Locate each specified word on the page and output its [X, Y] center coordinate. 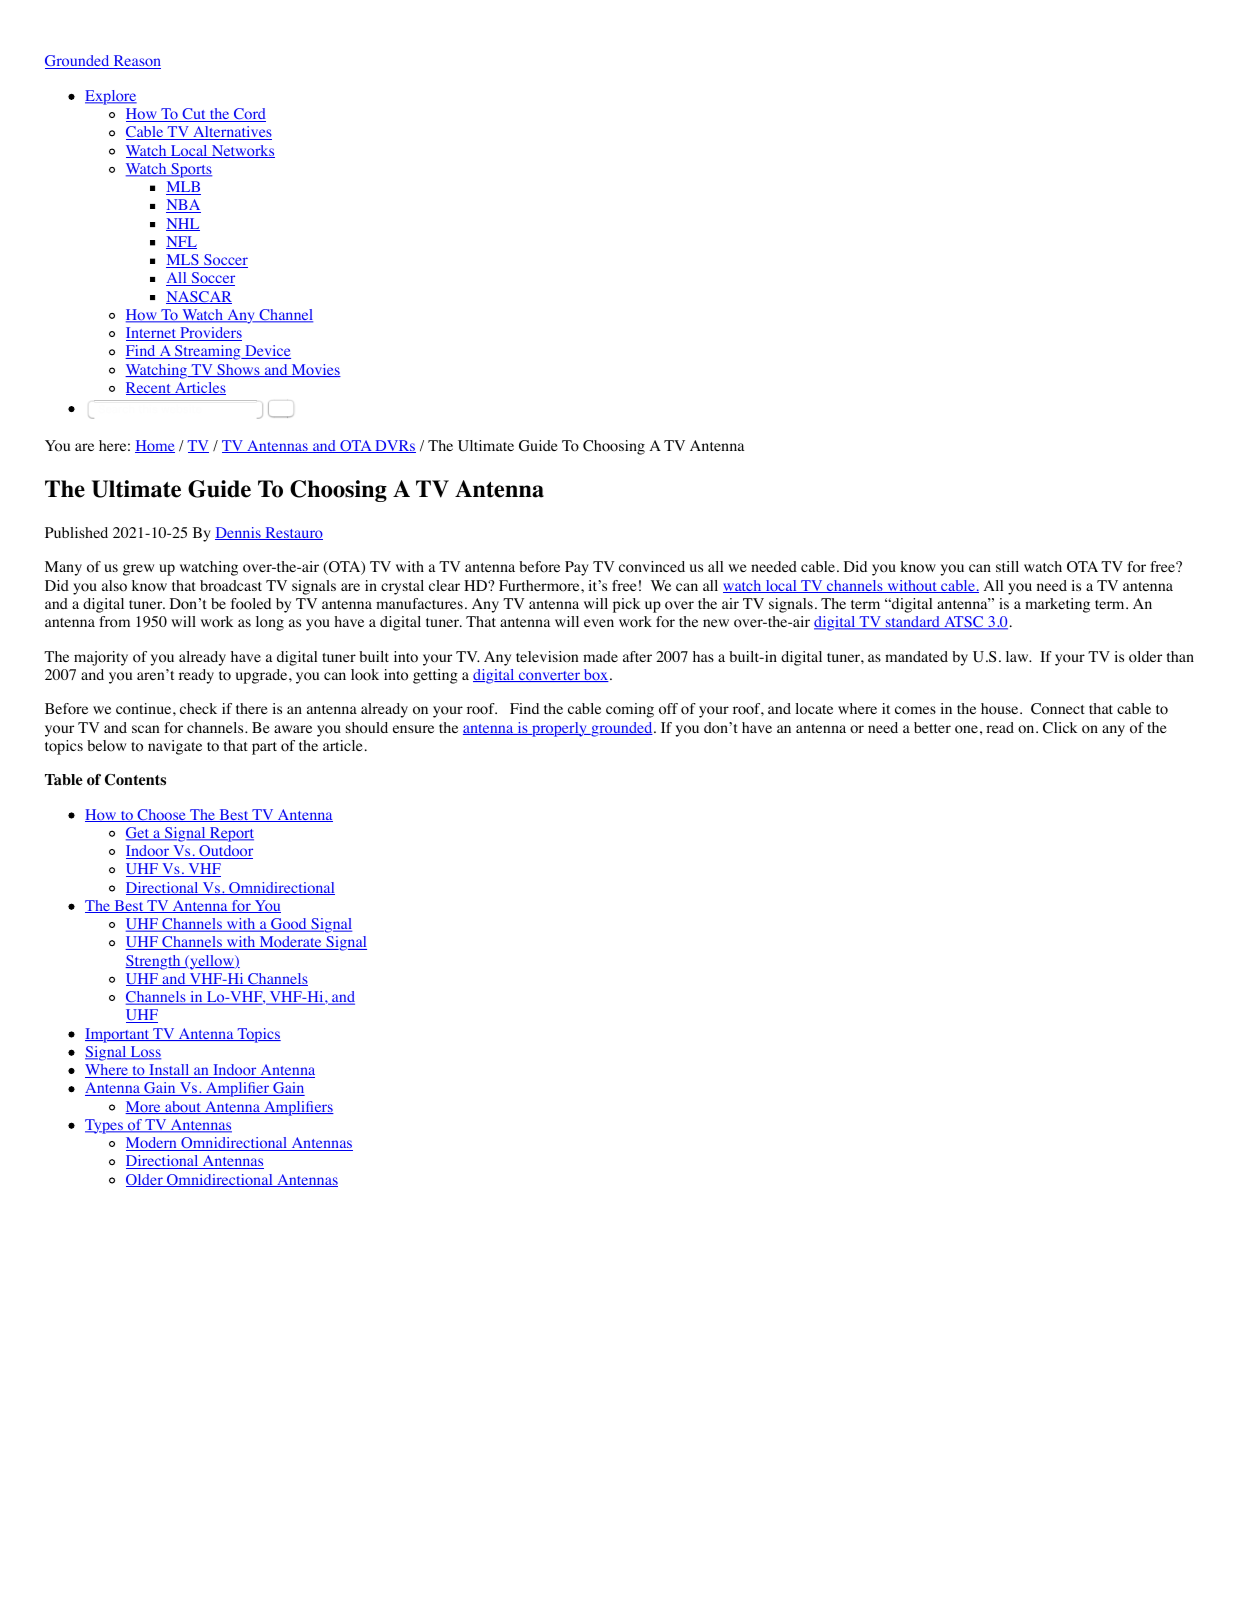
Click [1060, 728]
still [1007, 566]
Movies [315, 370]
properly [559, 729]
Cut [194, 115]
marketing [1057, 605]
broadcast [231, 586]
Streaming [208, 352]
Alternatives [231, 133]
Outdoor [225, 852]
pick [626, 605]
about [183, 1107]
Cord [249, 115]
